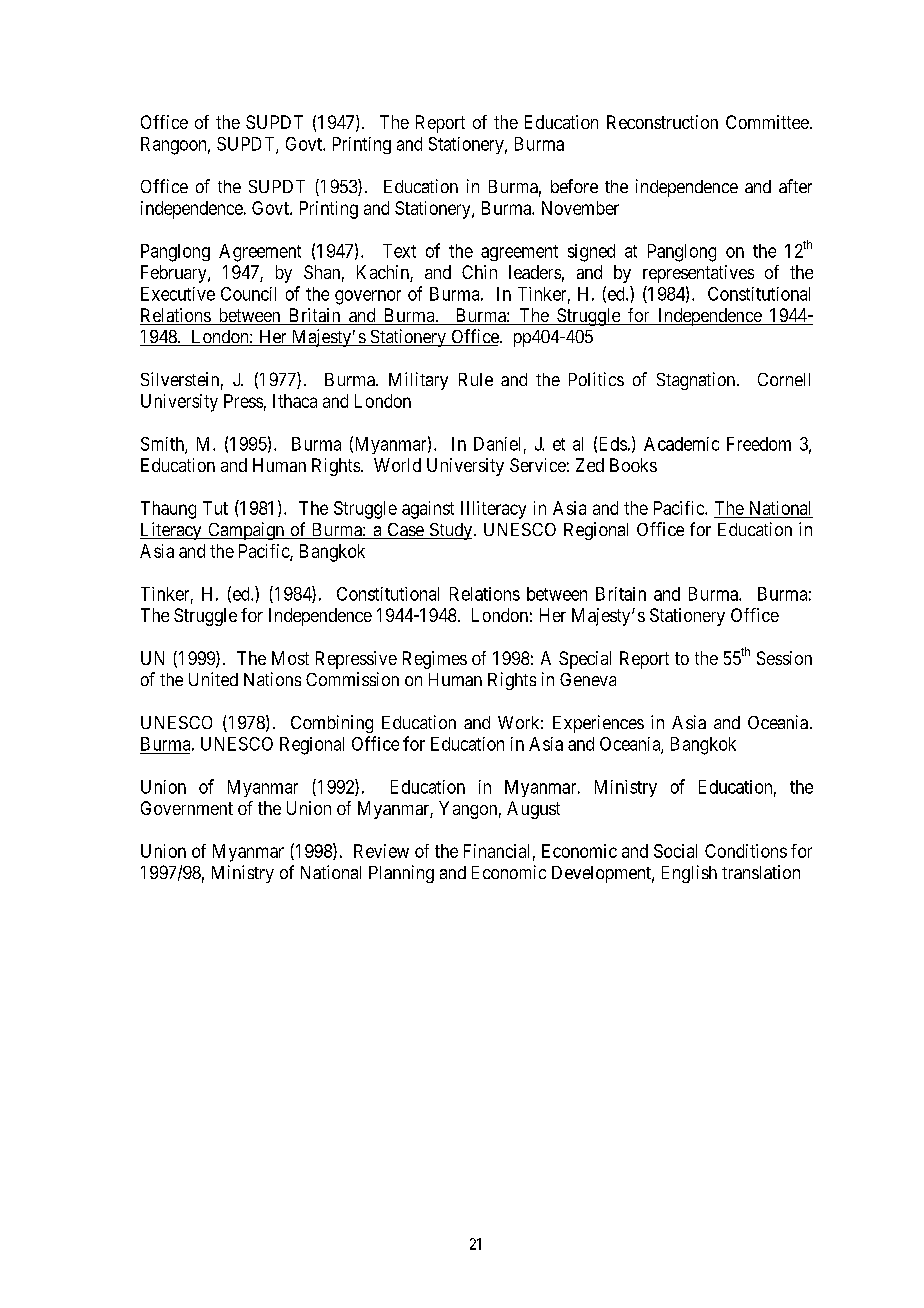 The height and width of the document is (1308, 924). Describe the element at coordinates (428, 510) in the document. I see `against` at that location.
